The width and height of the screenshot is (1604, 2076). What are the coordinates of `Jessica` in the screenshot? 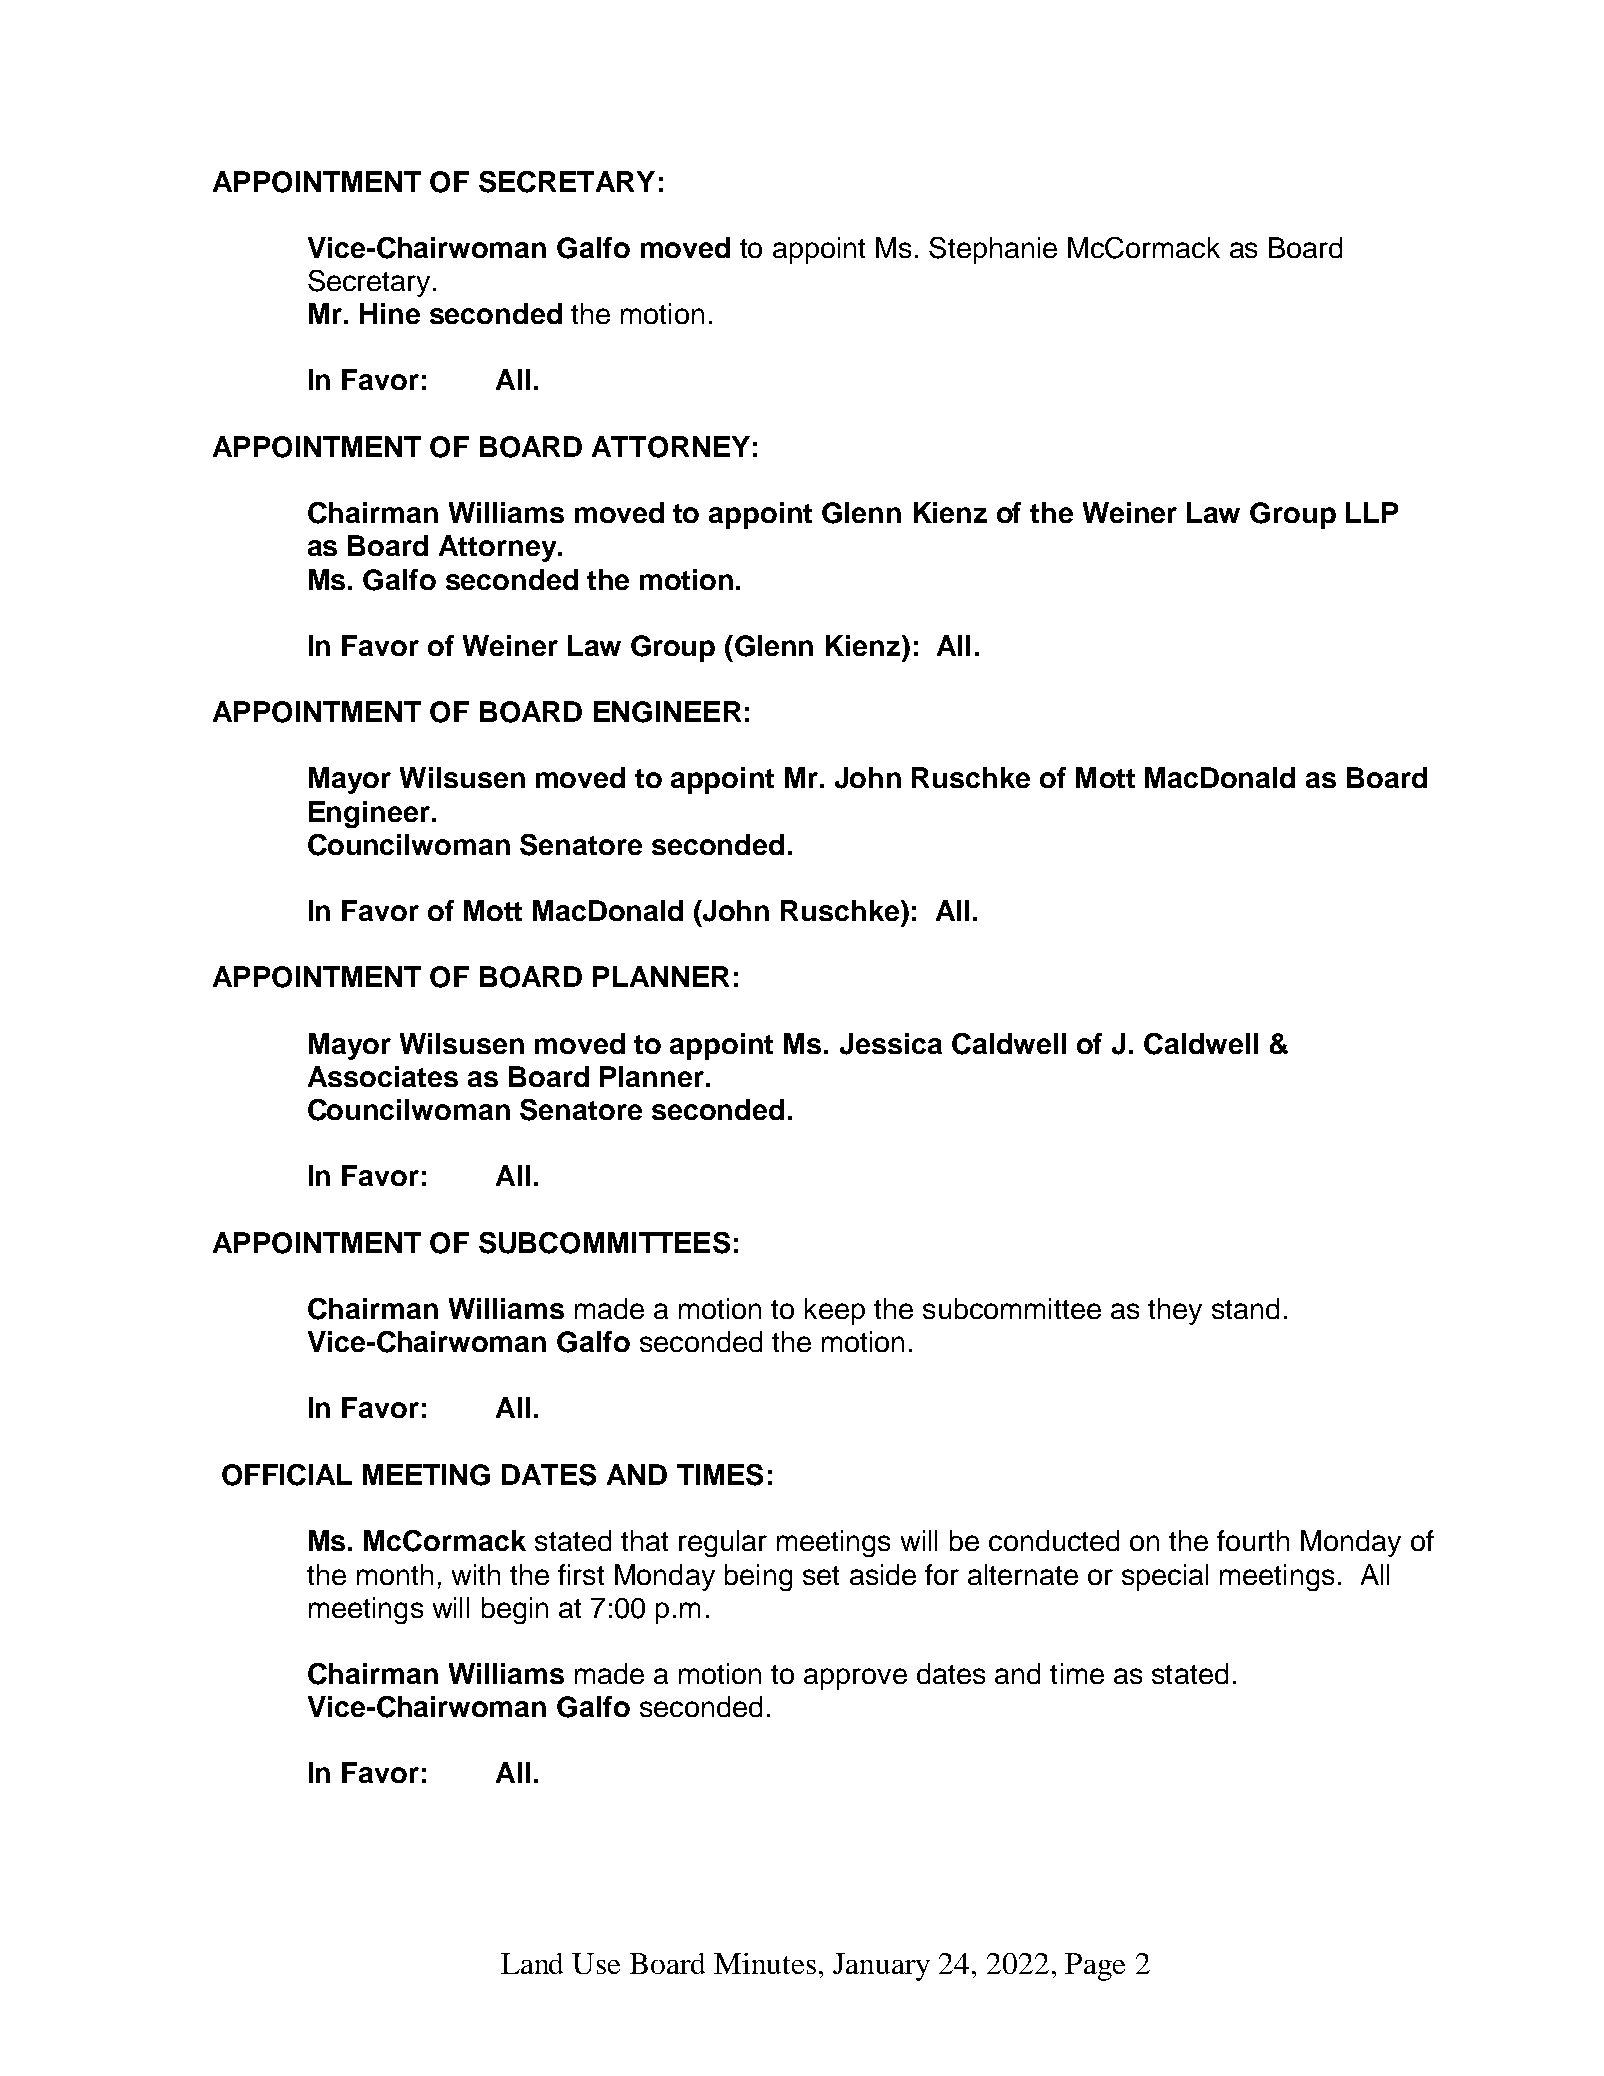 It's located at (891, 1044).
